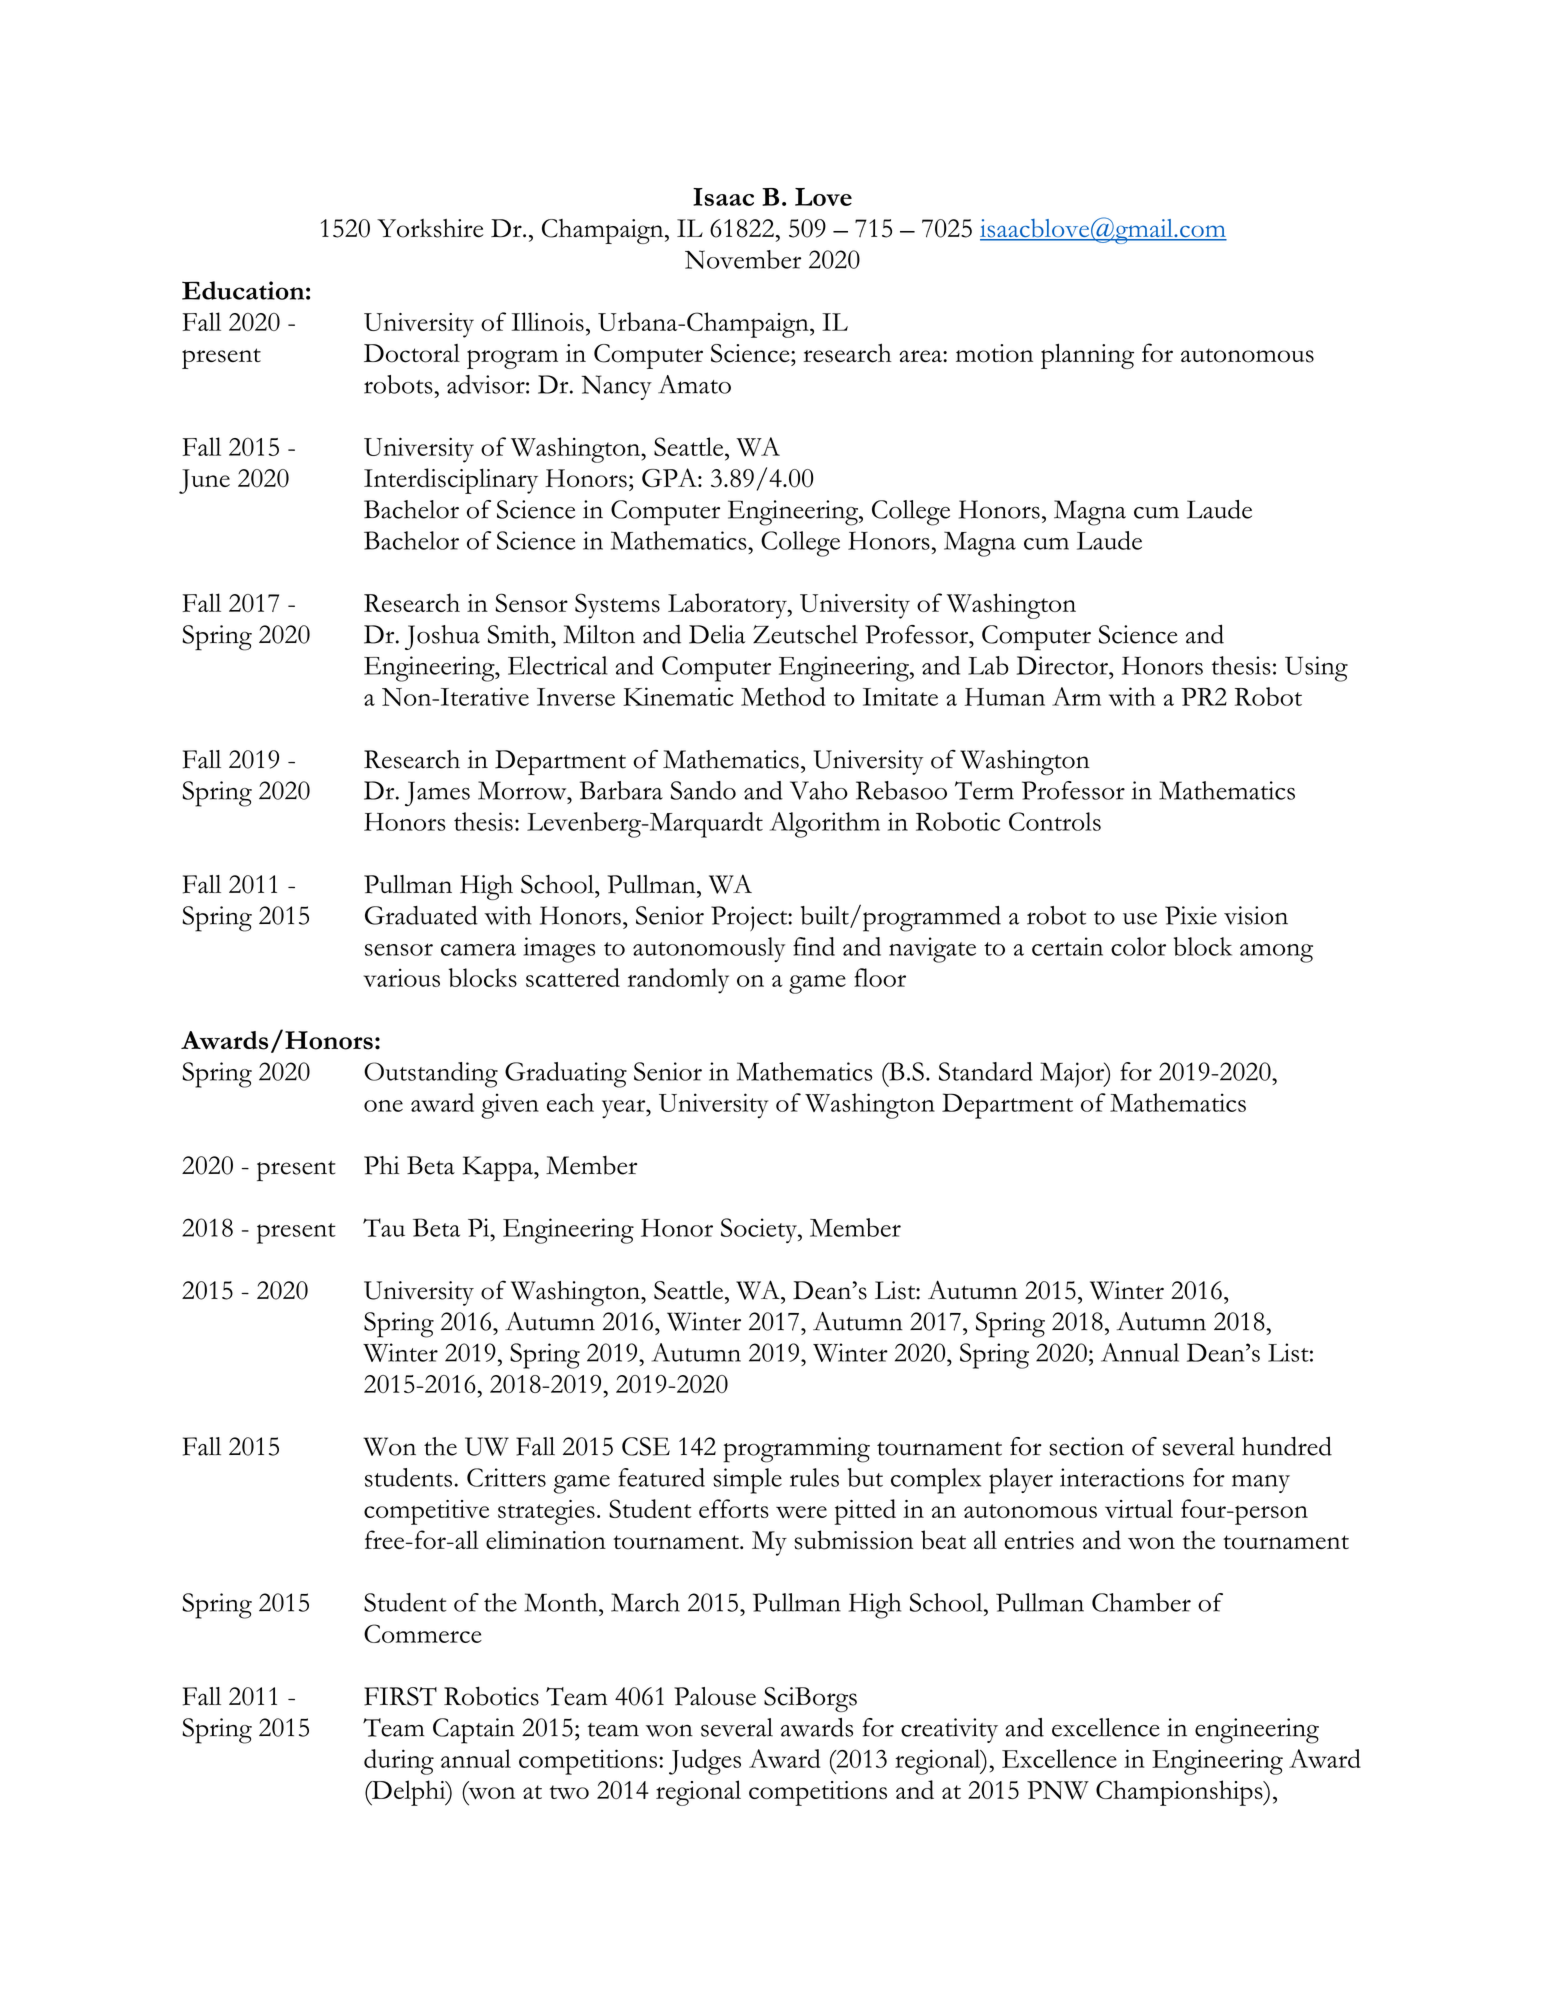 This document has height=1999, width=1545. What do you see at coordinates (384, 1227) in the document?
I see `Tau` at bounding box center [384, 1227].
